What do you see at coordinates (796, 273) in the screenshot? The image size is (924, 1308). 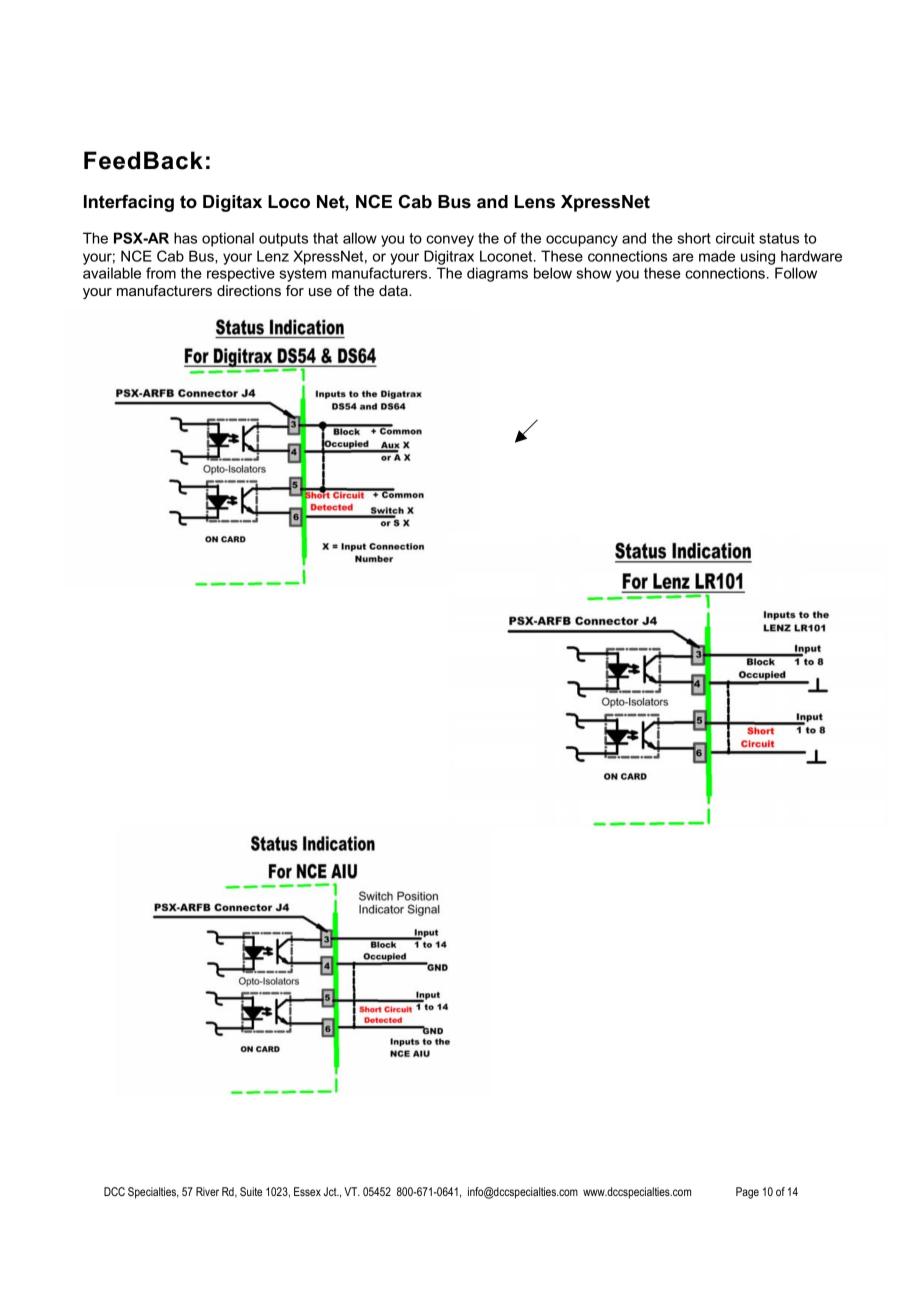 I see `Follow` at bounding box center [796, 273].
